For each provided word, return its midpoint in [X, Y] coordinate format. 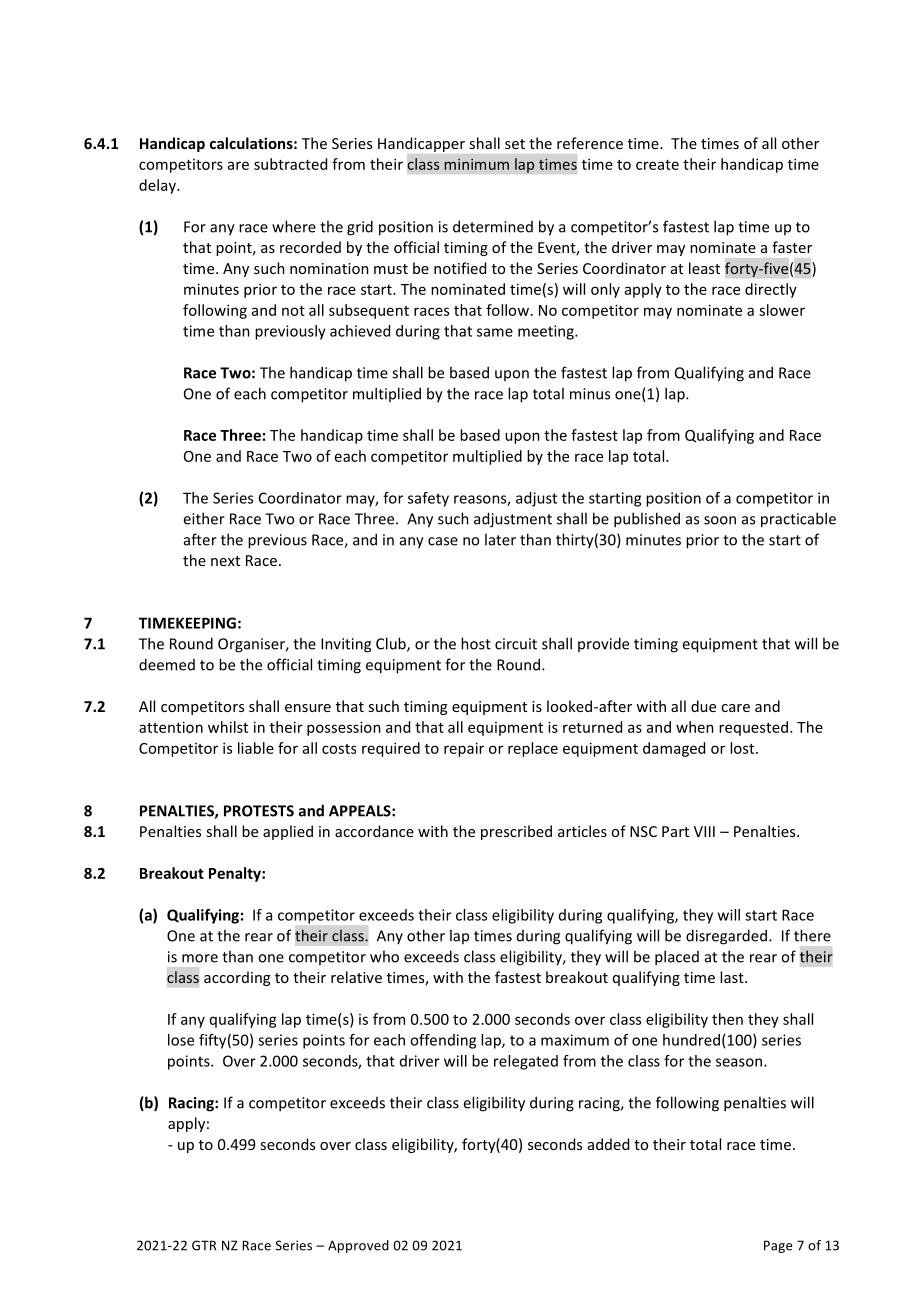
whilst [228, 727]
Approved [358, 1246]
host [476, 643]
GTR [204, 1245]
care [735, 708]
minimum [476, 164]
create [657, 165]
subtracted [290, 164]
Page [778, 1246]
